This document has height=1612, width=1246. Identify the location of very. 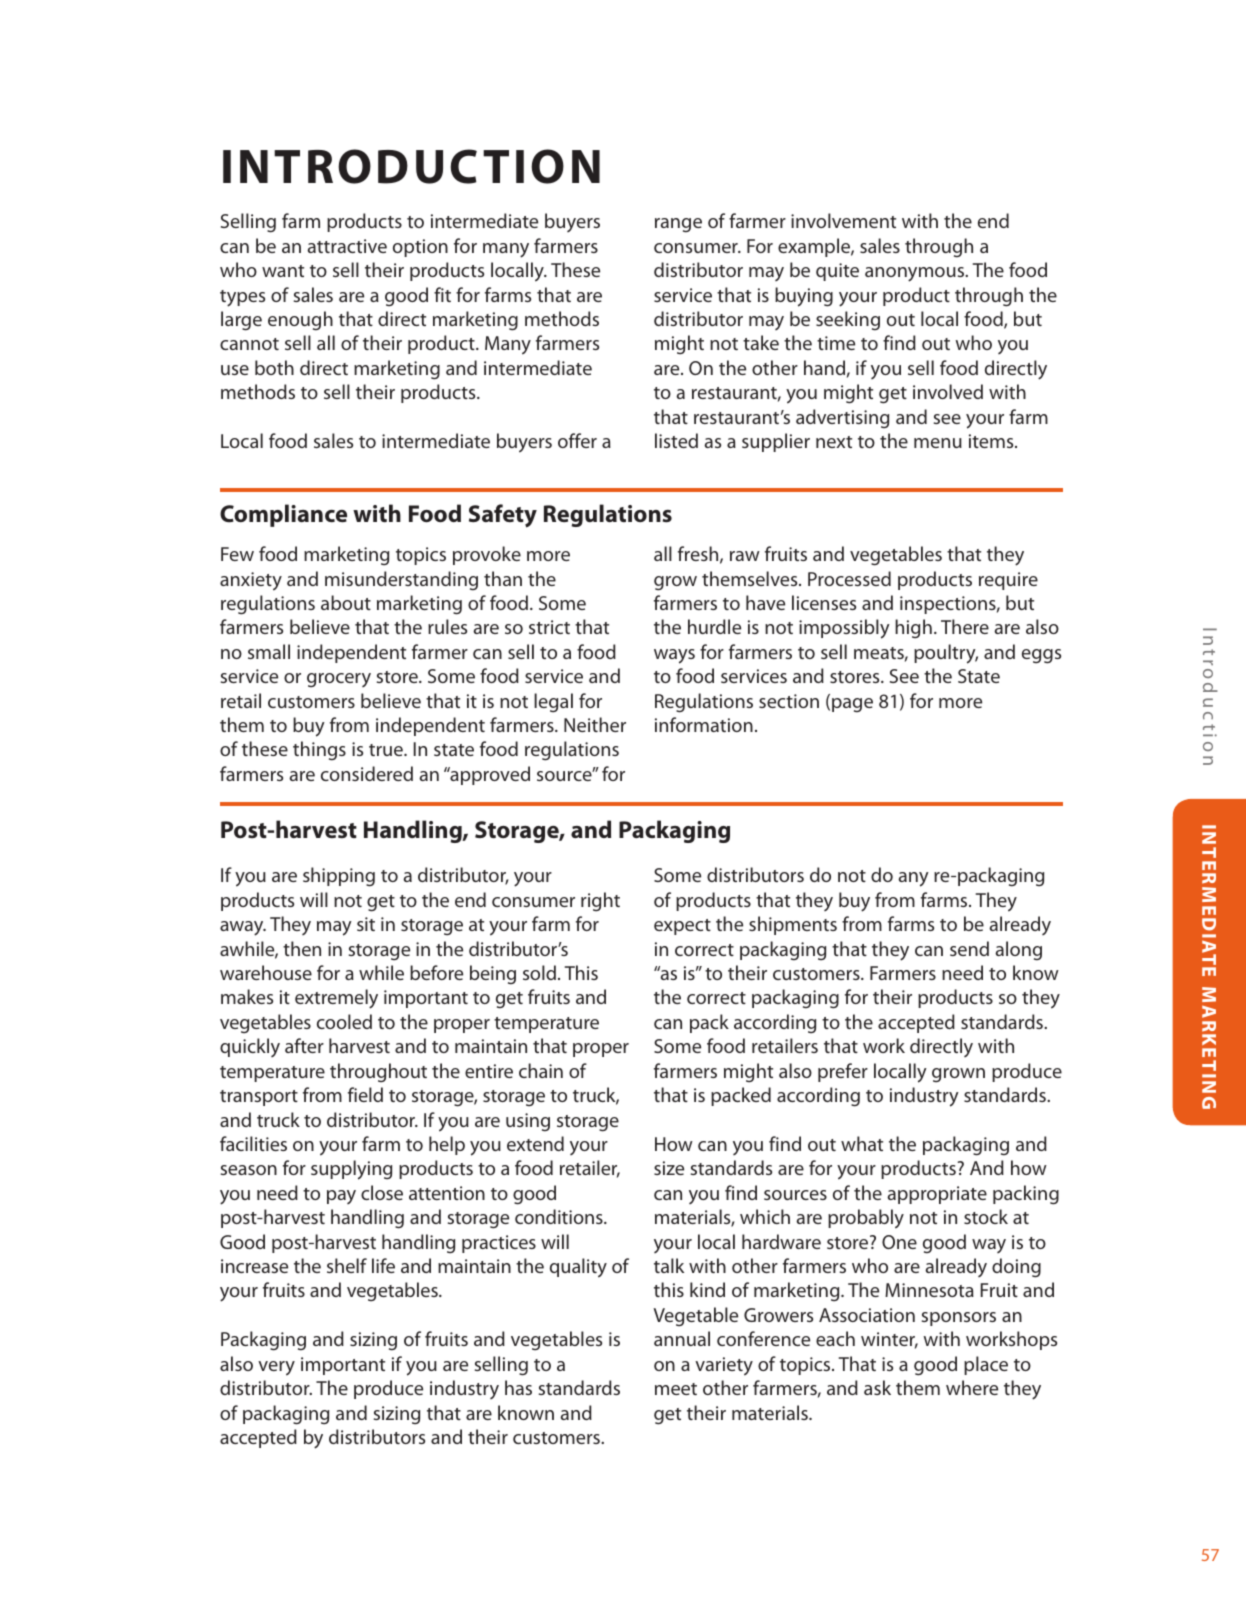
(276, 1368).
